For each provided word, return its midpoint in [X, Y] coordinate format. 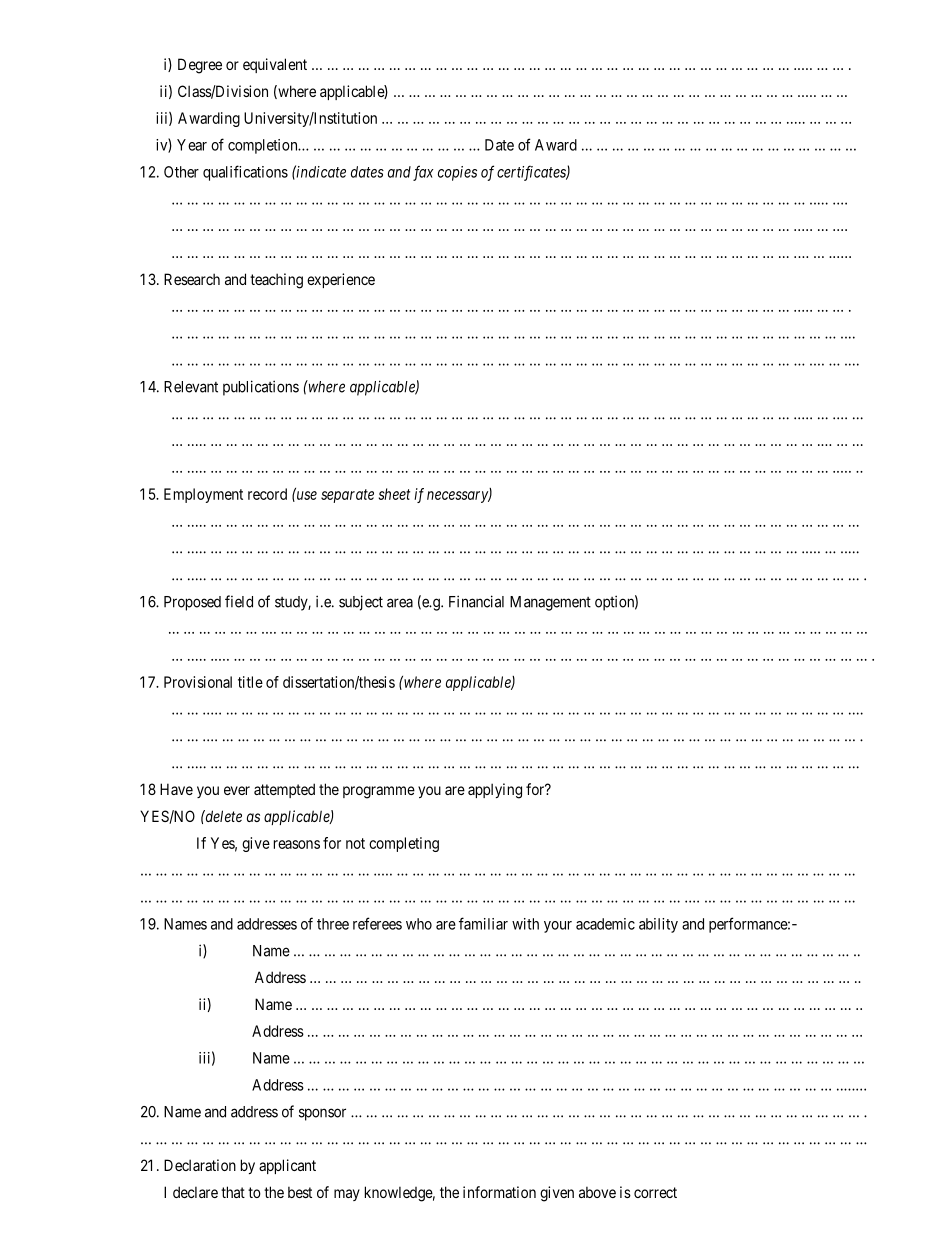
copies [457, 173]
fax [423, 173]
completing [404, 844]
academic [605, 924]
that [233, 1192]
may [347, 1195]
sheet [394, 494]
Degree [200, 66]
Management [550, 603]
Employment [203, 495]
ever [237, 790]
